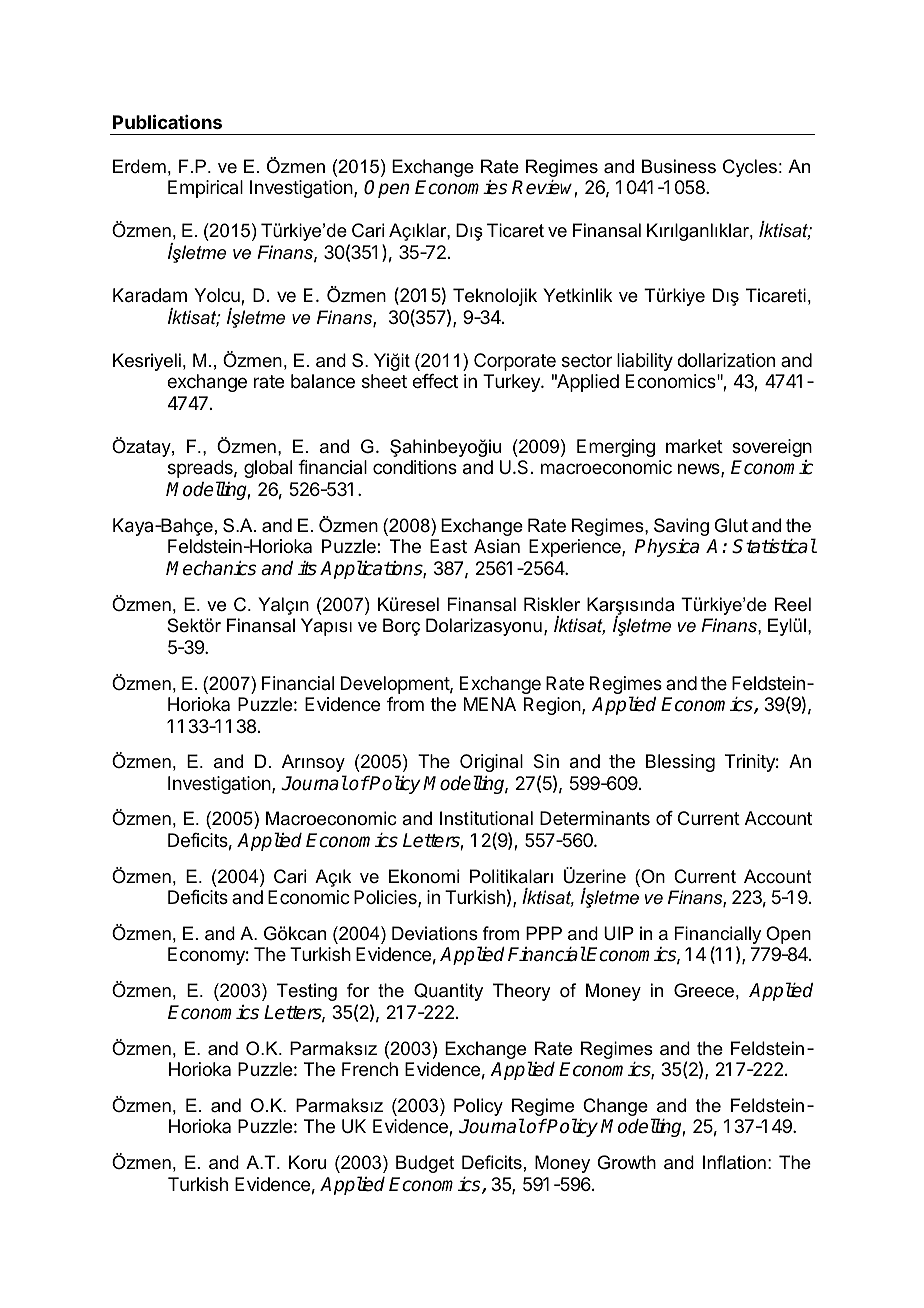  Describe the element at coordinates (461, 187) in the document. I see `Economies` at that location.
